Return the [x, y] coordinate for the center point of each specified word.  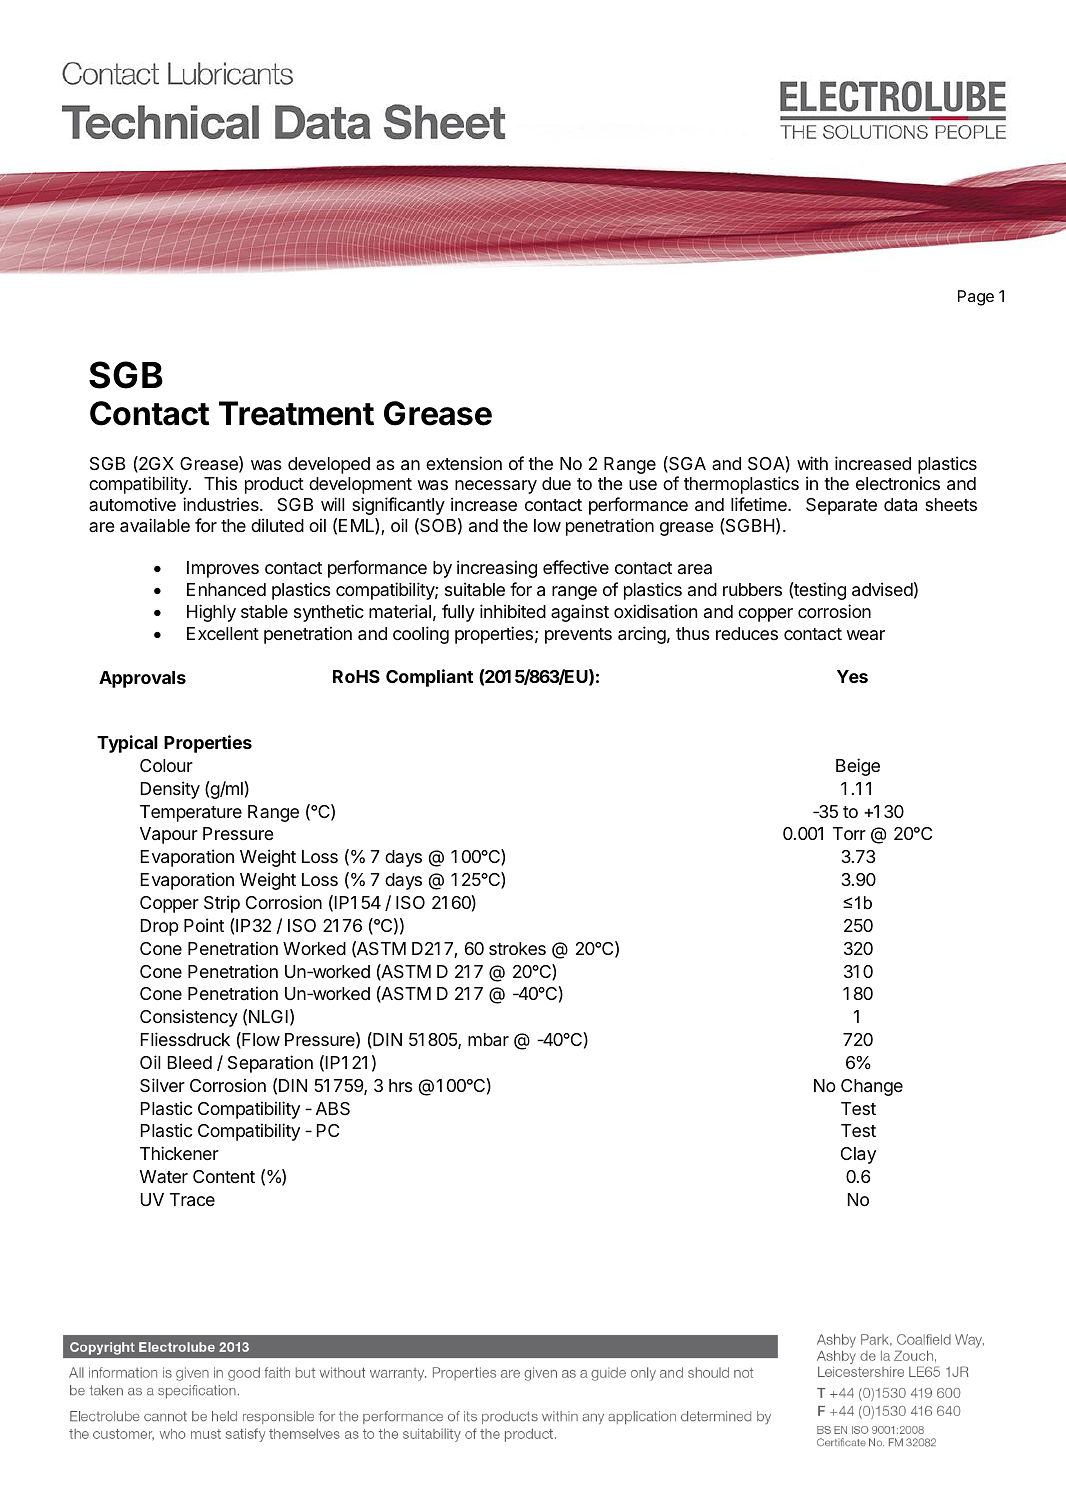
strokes [517, 948]
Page [976, 298]
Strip [222, 904]
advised [882, 589]
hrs [401, 1085]
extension [464, 463]
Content [224, 1176]
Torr [849, 833]
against [580, 613]
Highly [211, 613]
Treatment [296, 413]
